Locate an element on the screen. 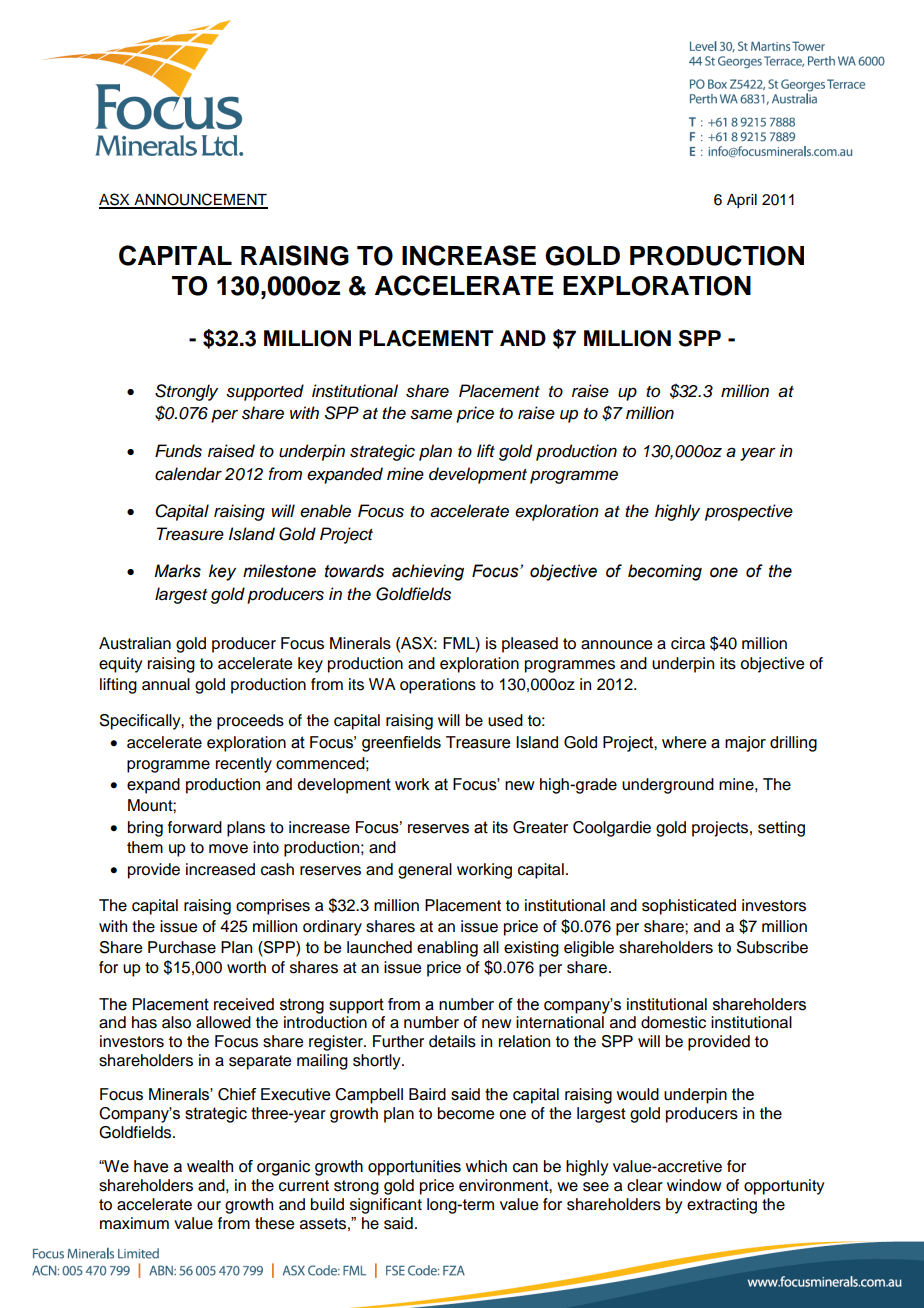 Image resolution: width=924 pixels, height=1308 pixels. enabling is located at coordinates (447, 949).
